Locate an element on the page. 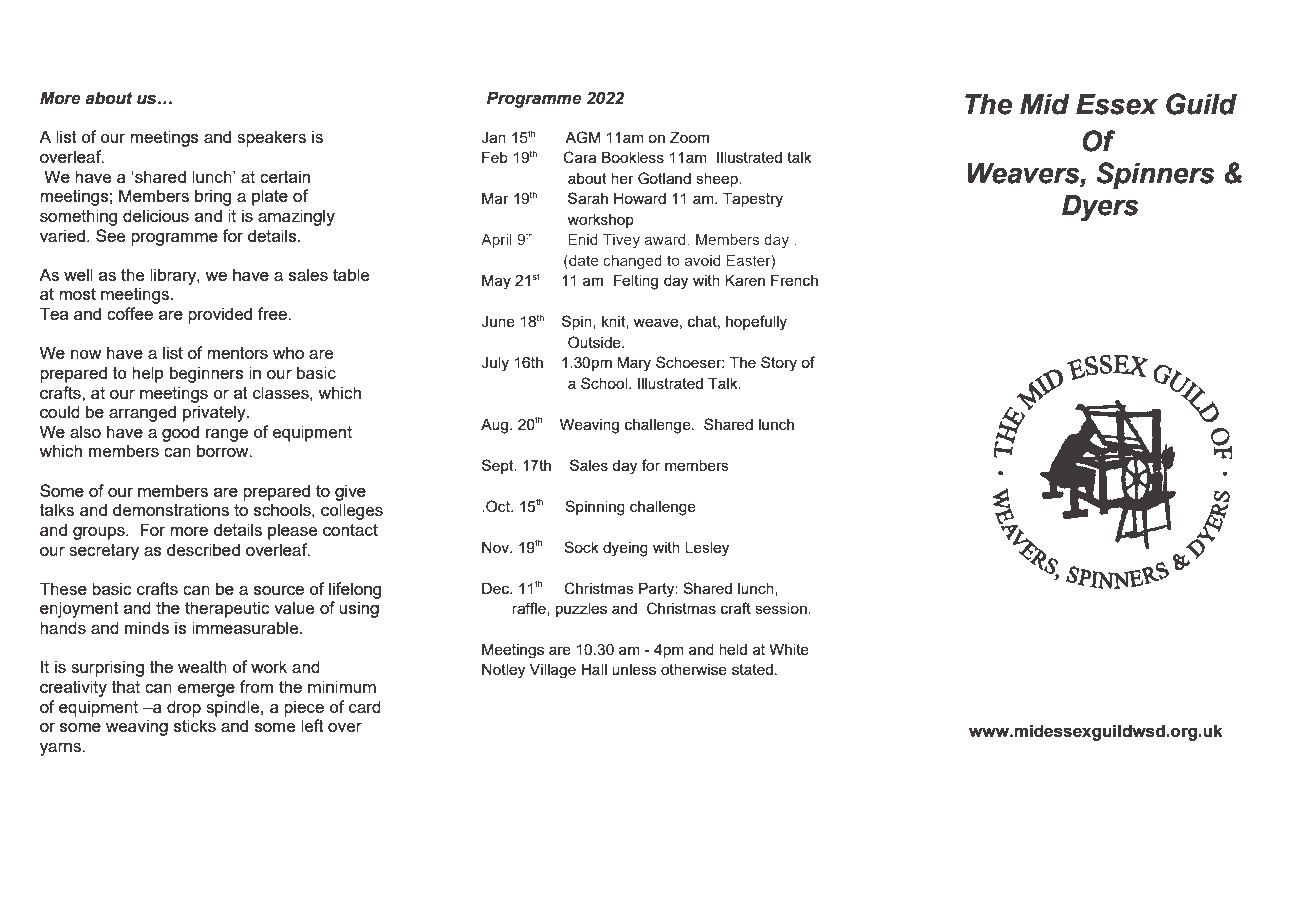  coffee is located at coordinates (130, 313).
